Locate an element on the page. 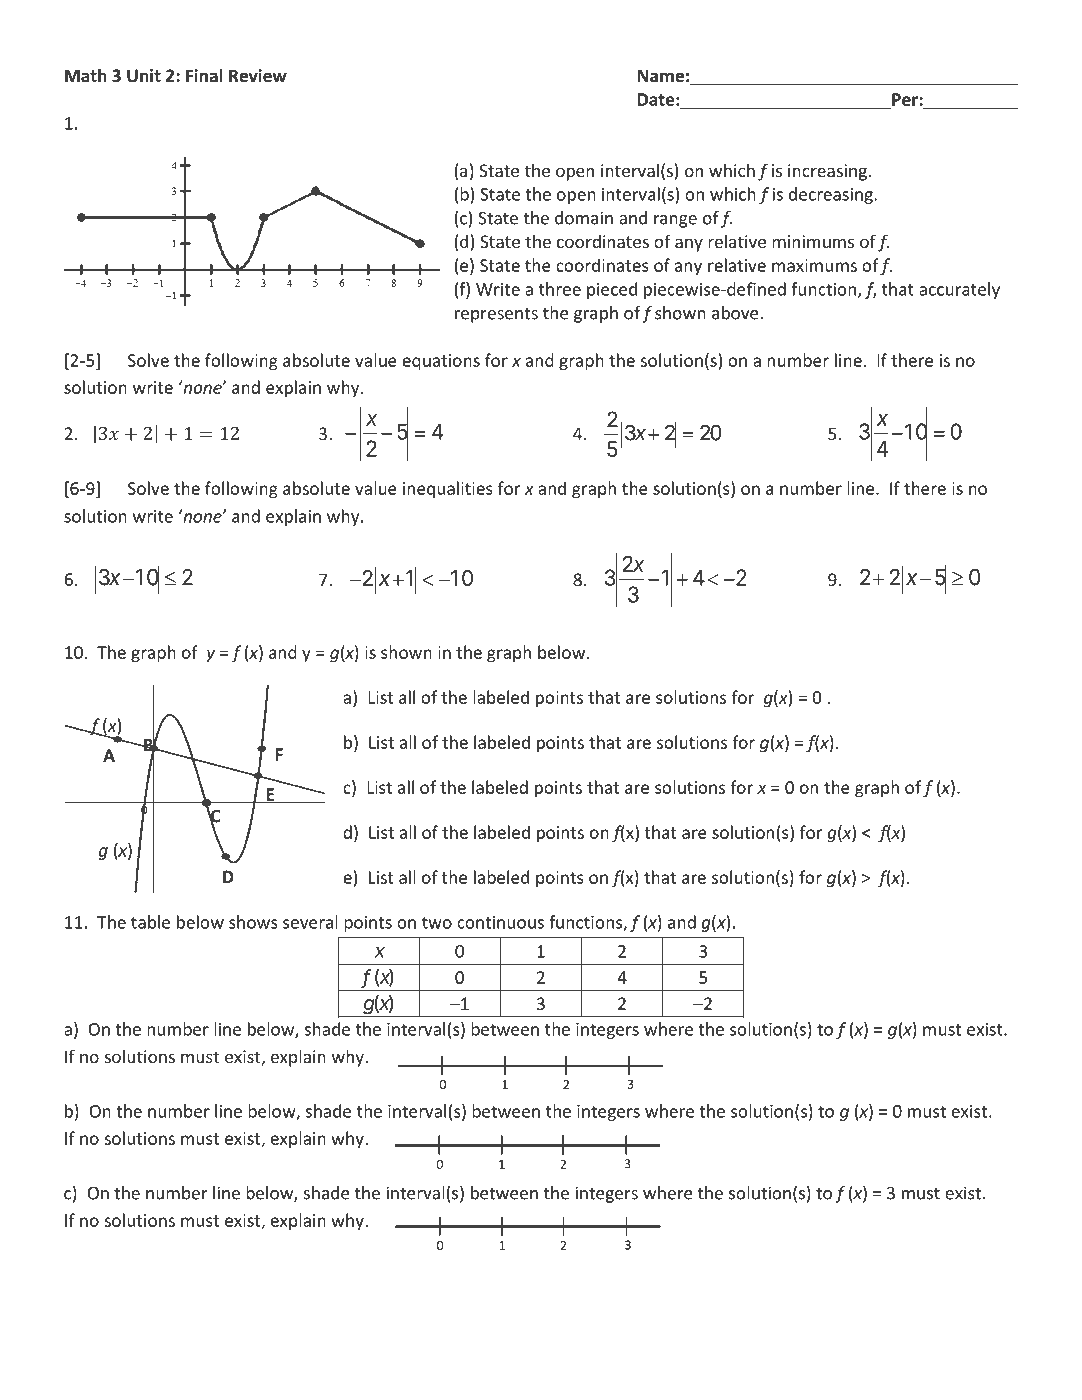  inequalities is located at coordinates (448, 490).
